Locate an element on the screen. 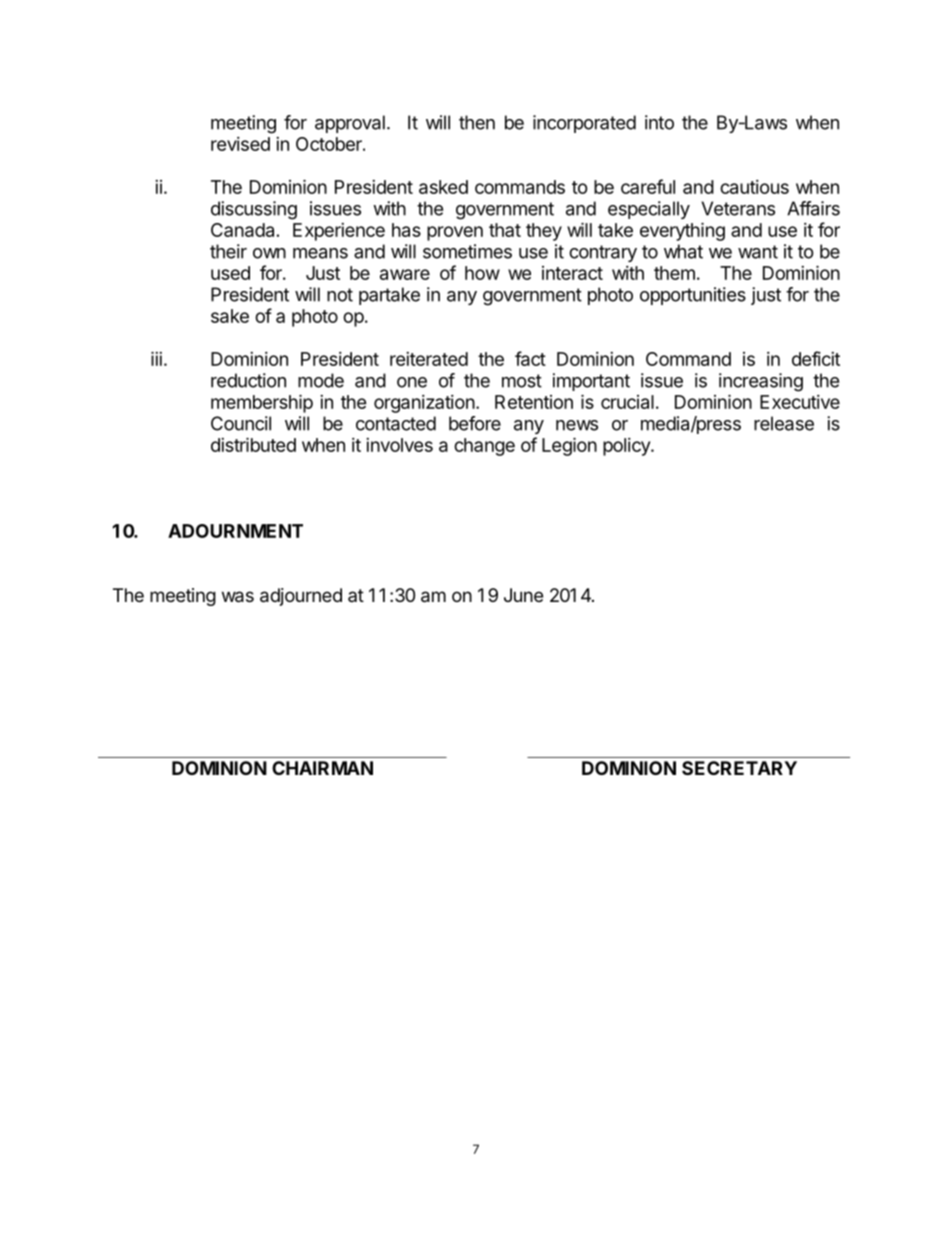  change is located at coordinates (484, 447).
